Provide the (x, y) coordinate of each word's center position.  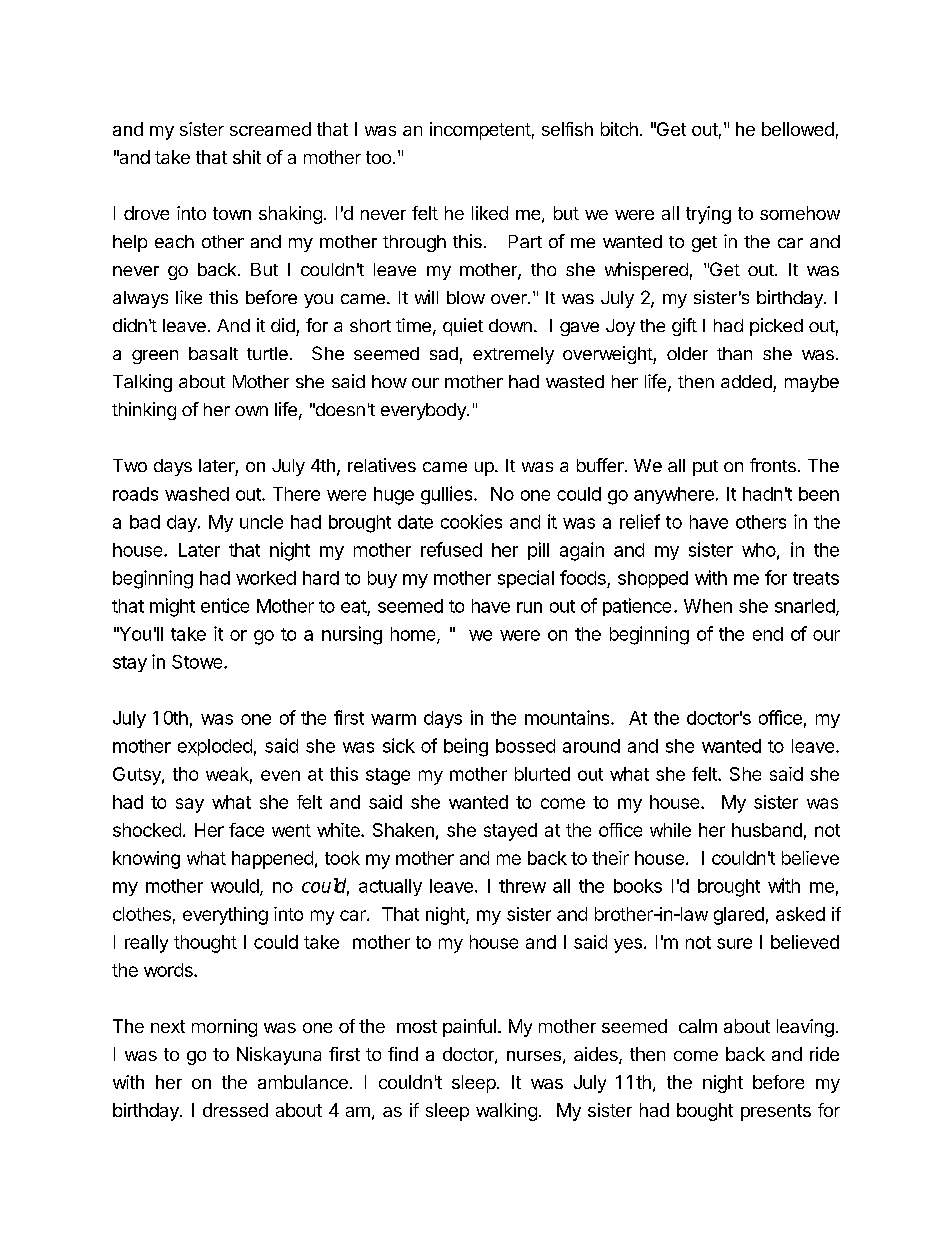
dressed (235, 1110)
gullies (448, 495)
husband (767, 830)
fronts (773, 465)
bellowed (798, 129)
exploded (215, 747)
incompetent (480, 131)
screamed (270, 129)
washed (197, 494)
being (466, 747)
